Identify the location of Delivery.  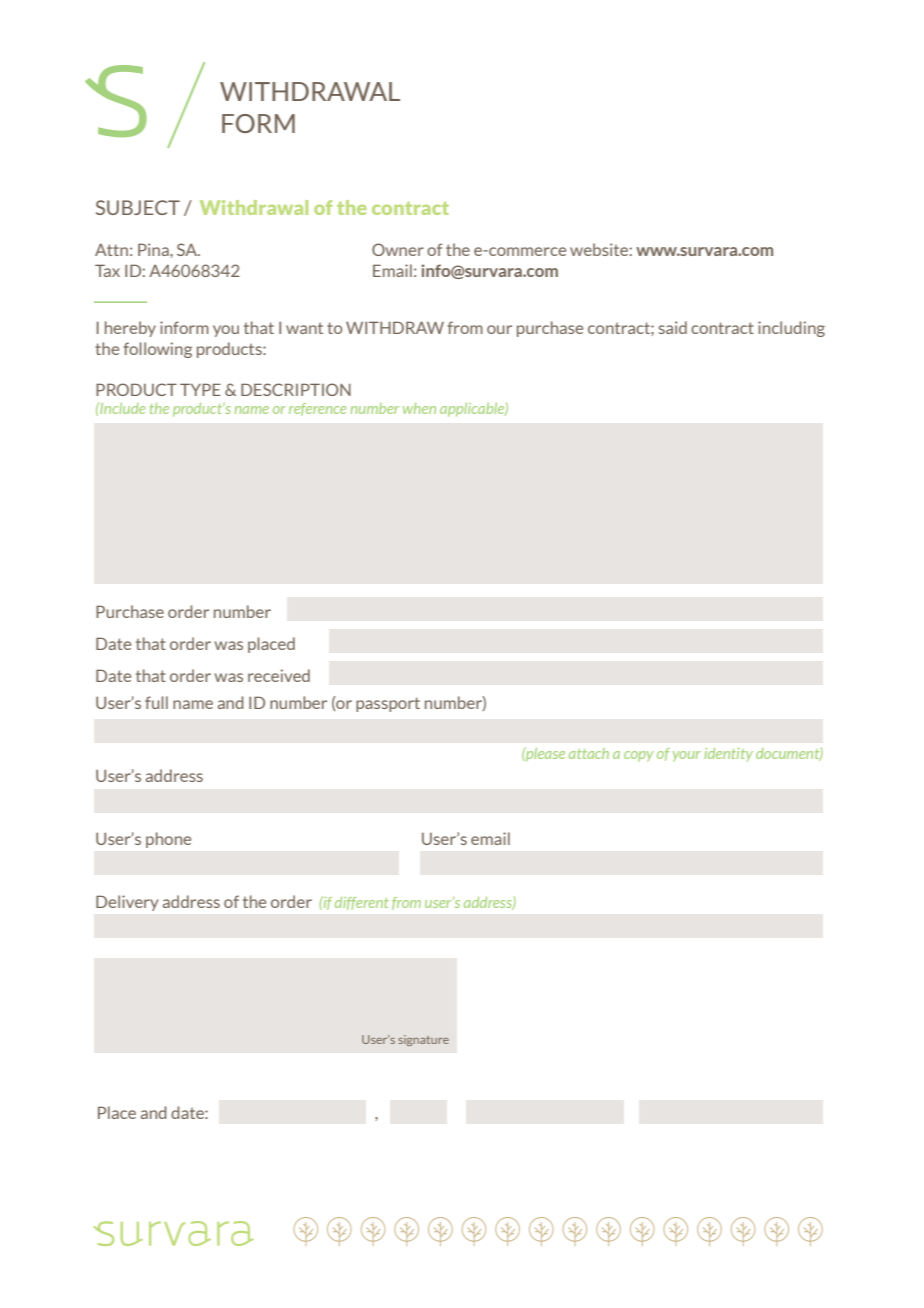
(127, 903).
